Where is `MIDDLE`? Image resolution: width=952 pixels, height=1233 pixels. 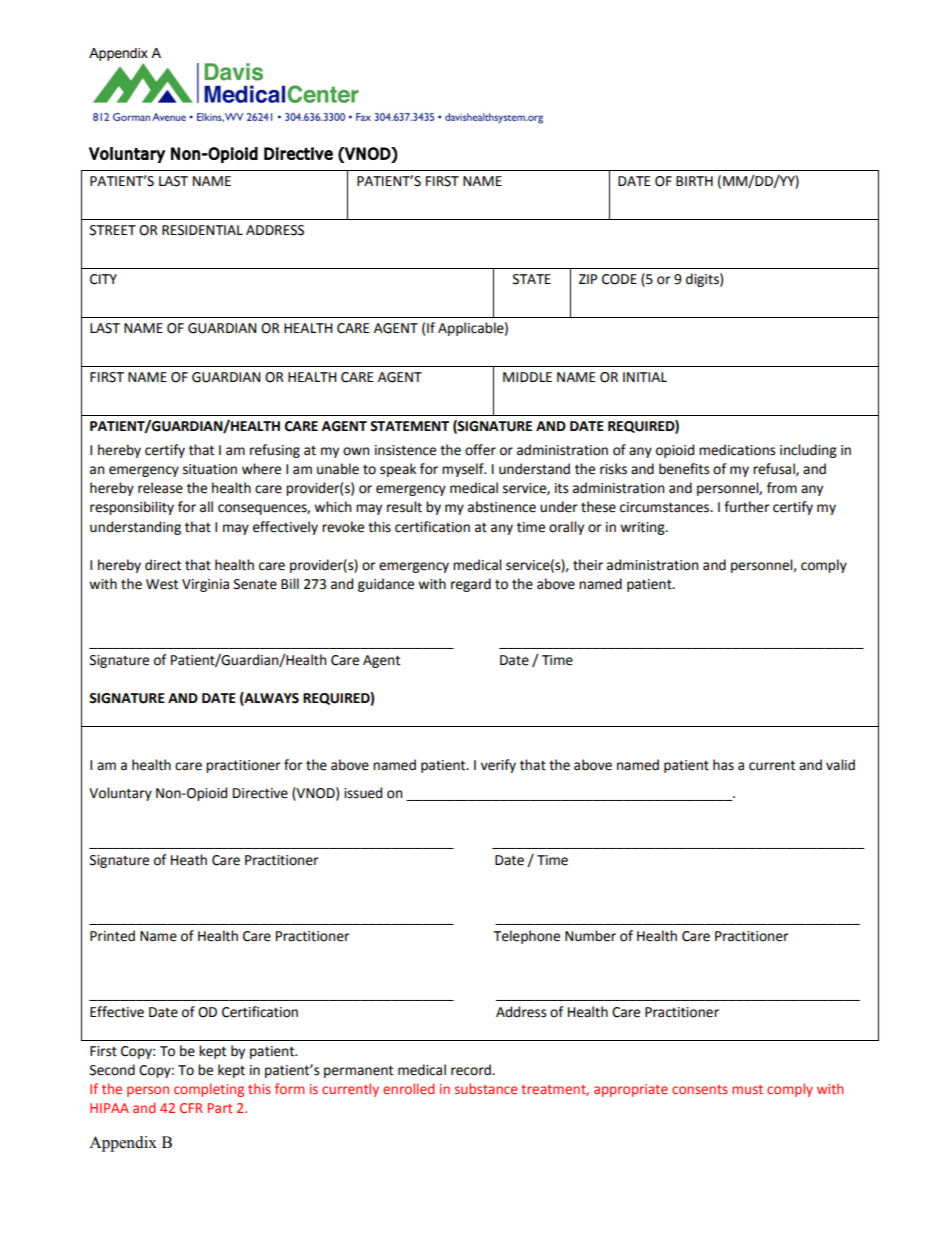 MIDDLE is located at coordinates (527, 377).
